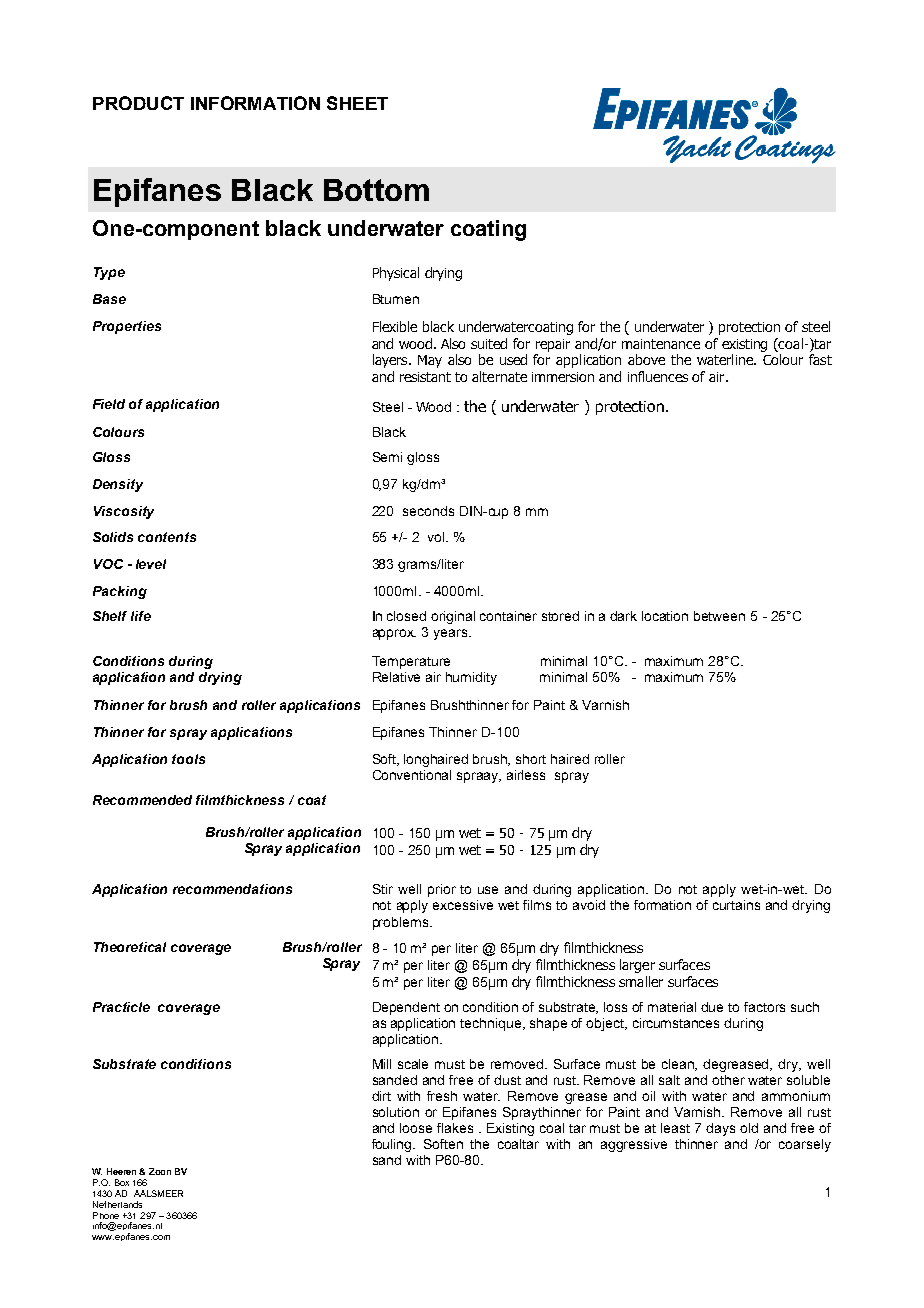 This document has height=1308, width=924. I want to click on between, so click(719, 616).
